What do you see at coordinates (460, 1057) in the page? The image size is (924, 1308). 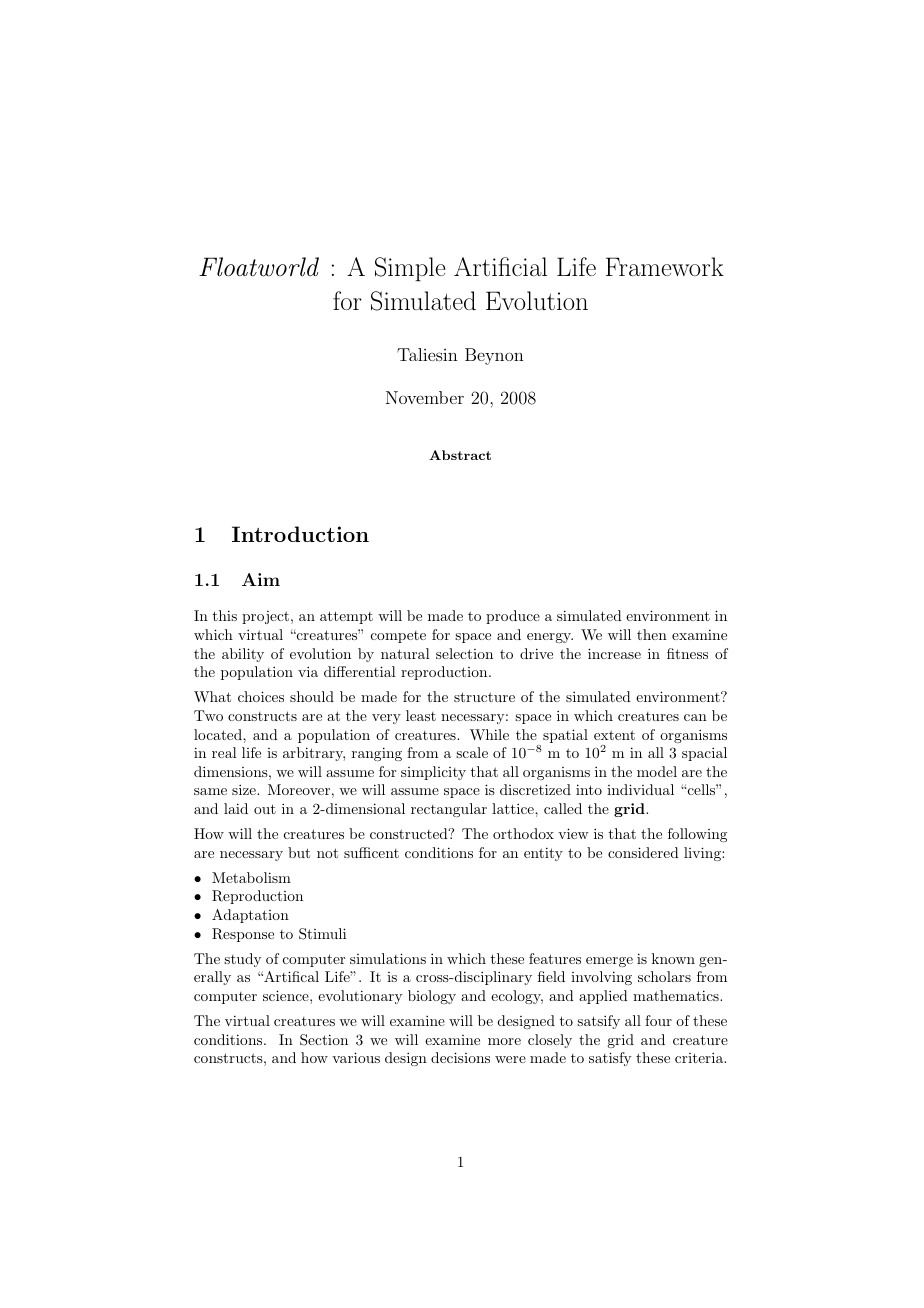 I see `decisions` at bounding box center [460, 1057].
